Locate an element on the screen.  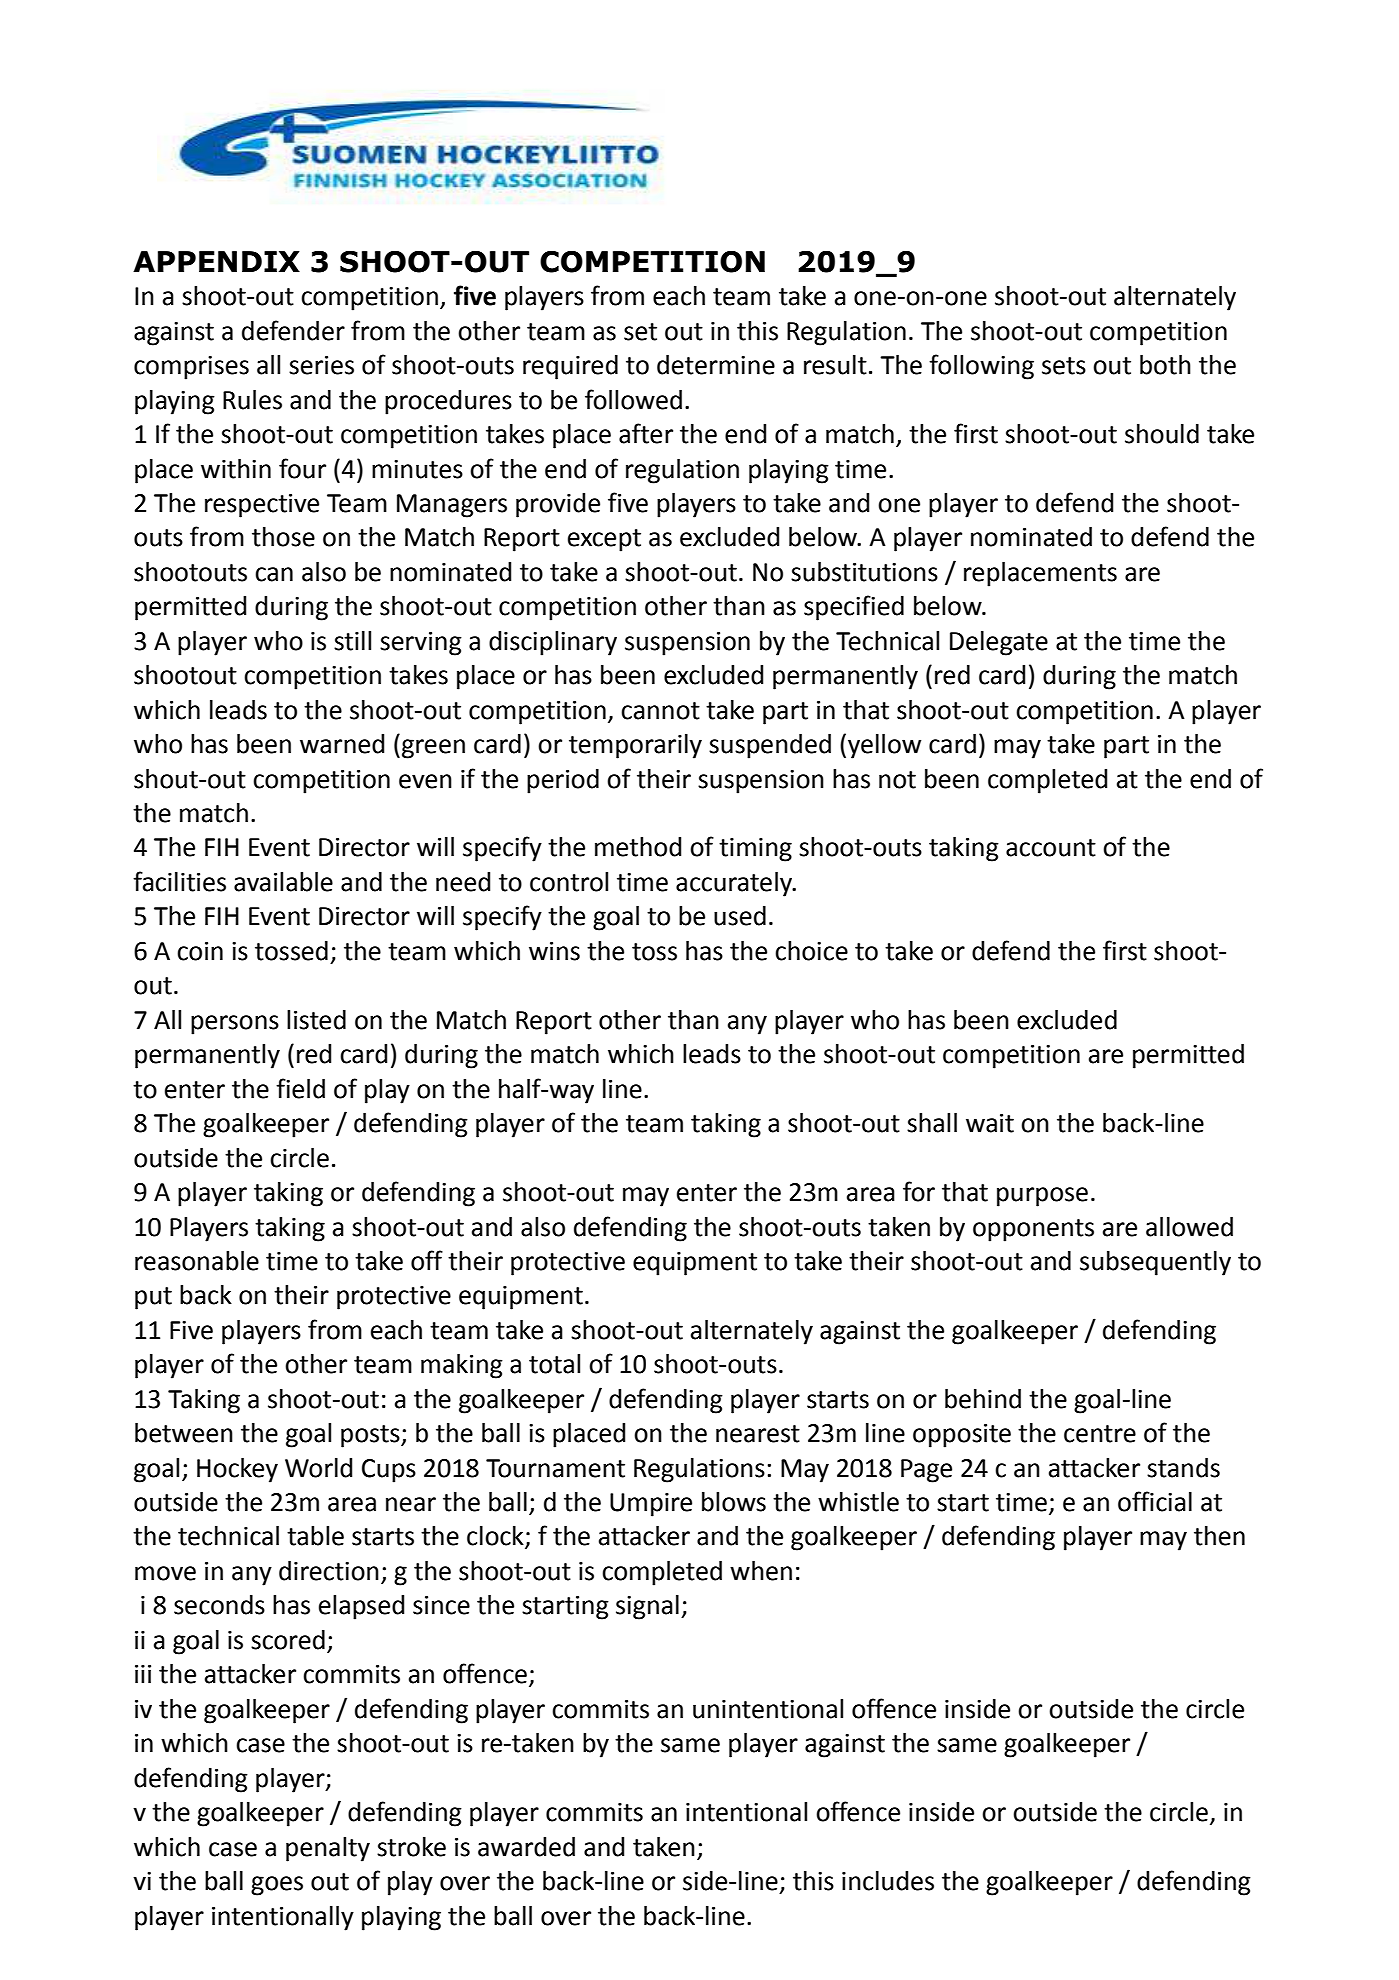
field is located at coordinates (300, 1088).
